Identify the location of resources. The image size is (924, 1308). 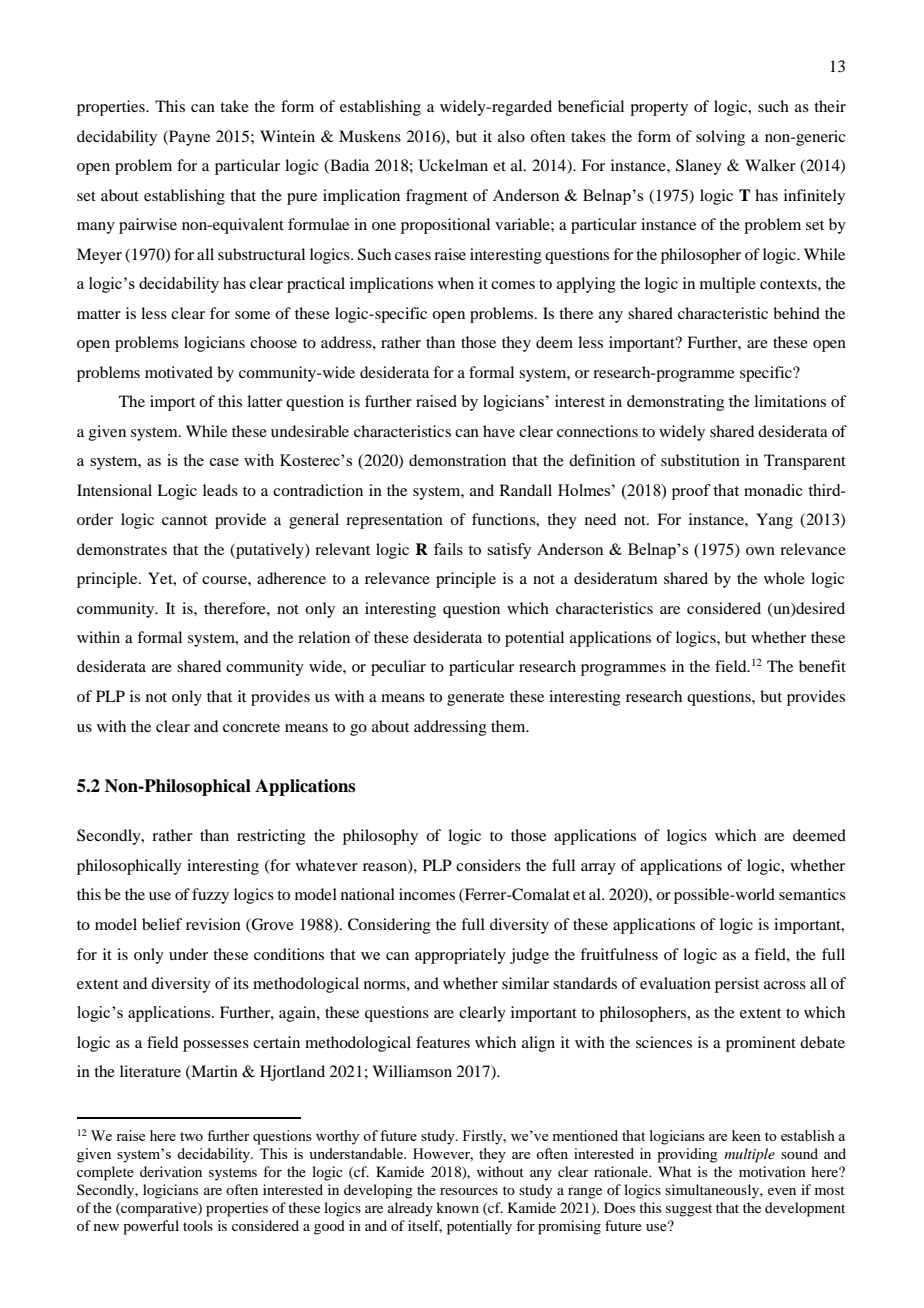
(469, 1191).
